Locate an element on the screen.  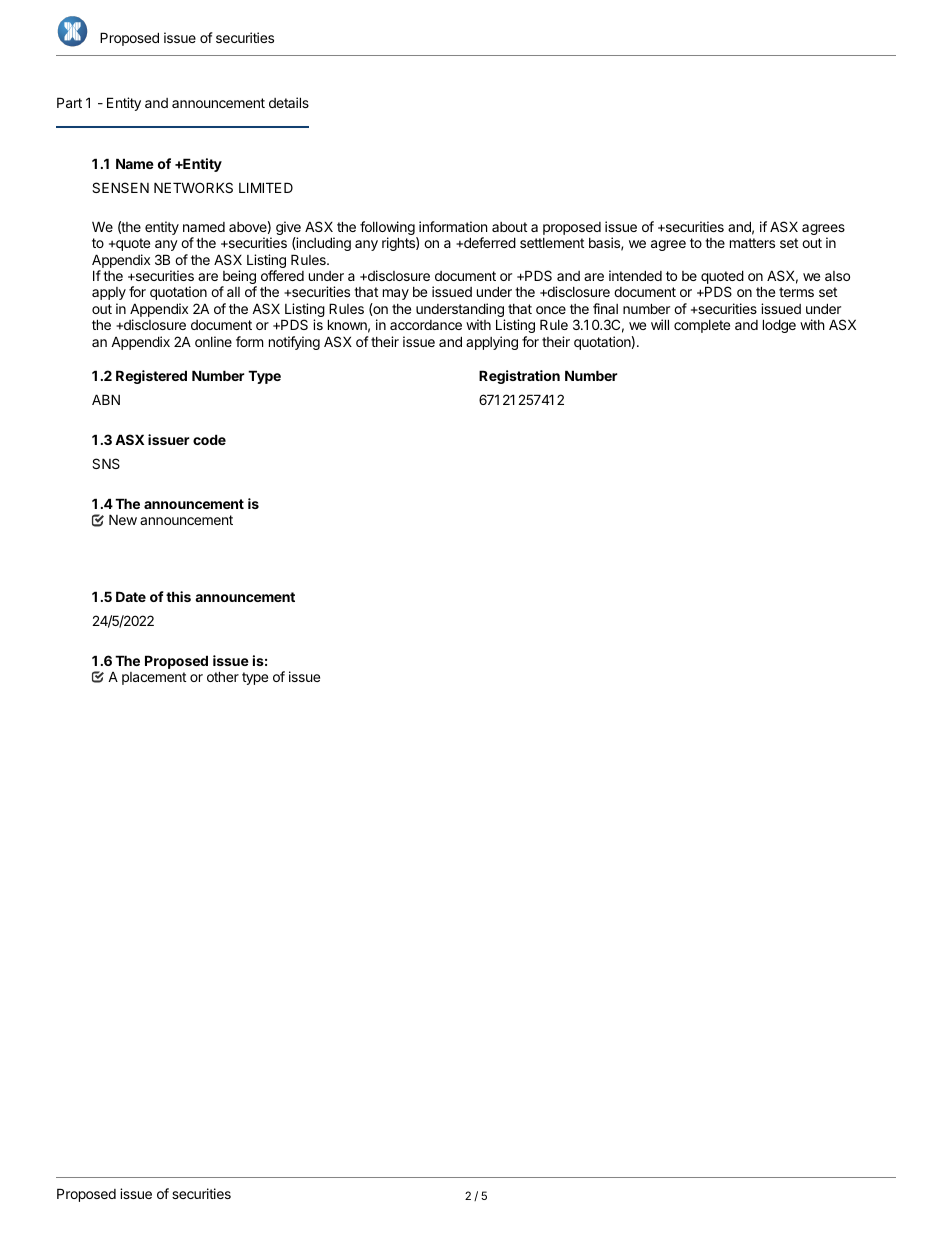
placement is located at coordinates (154, 678).
